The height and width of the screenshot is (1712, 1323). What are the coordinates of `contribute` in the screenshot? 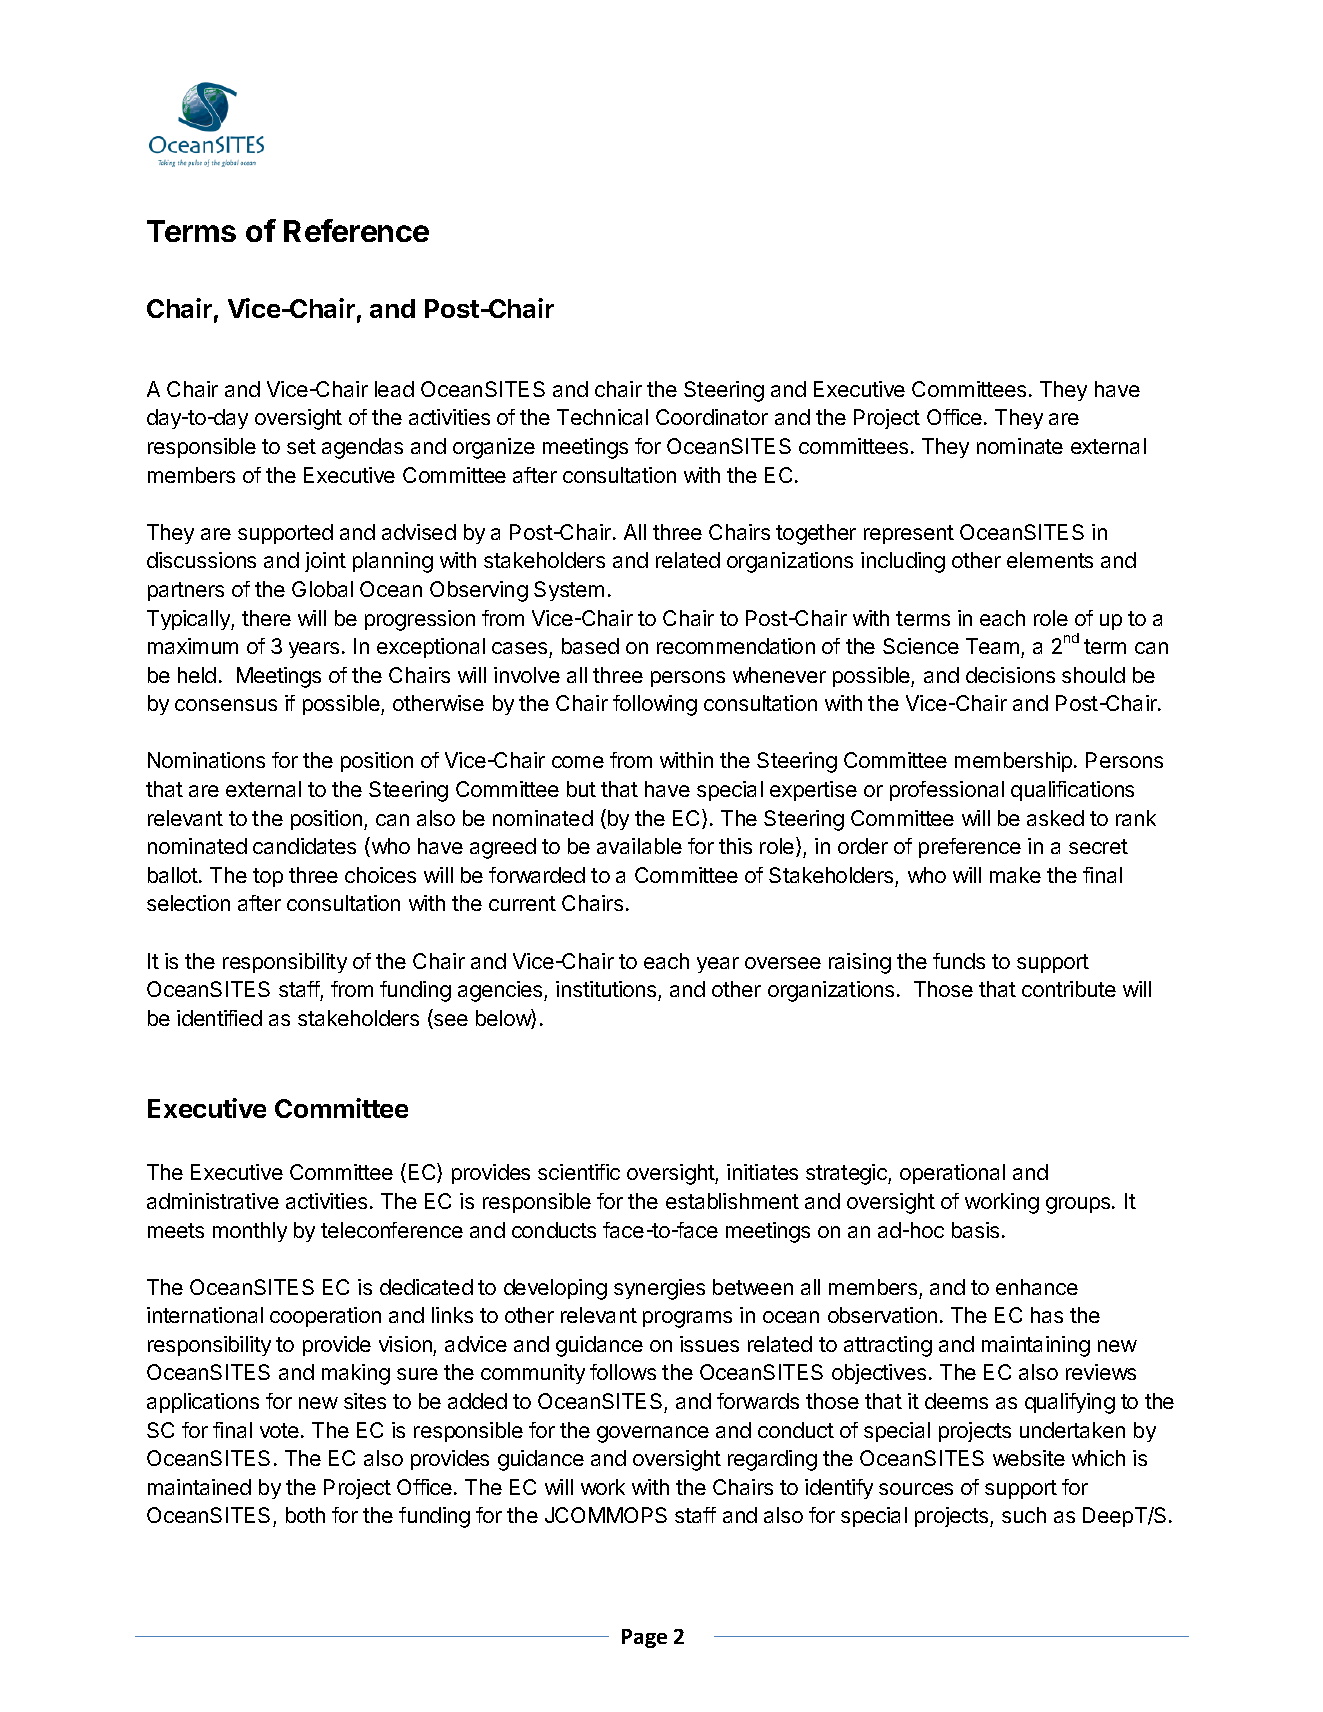 It's located at (1069, 989).
